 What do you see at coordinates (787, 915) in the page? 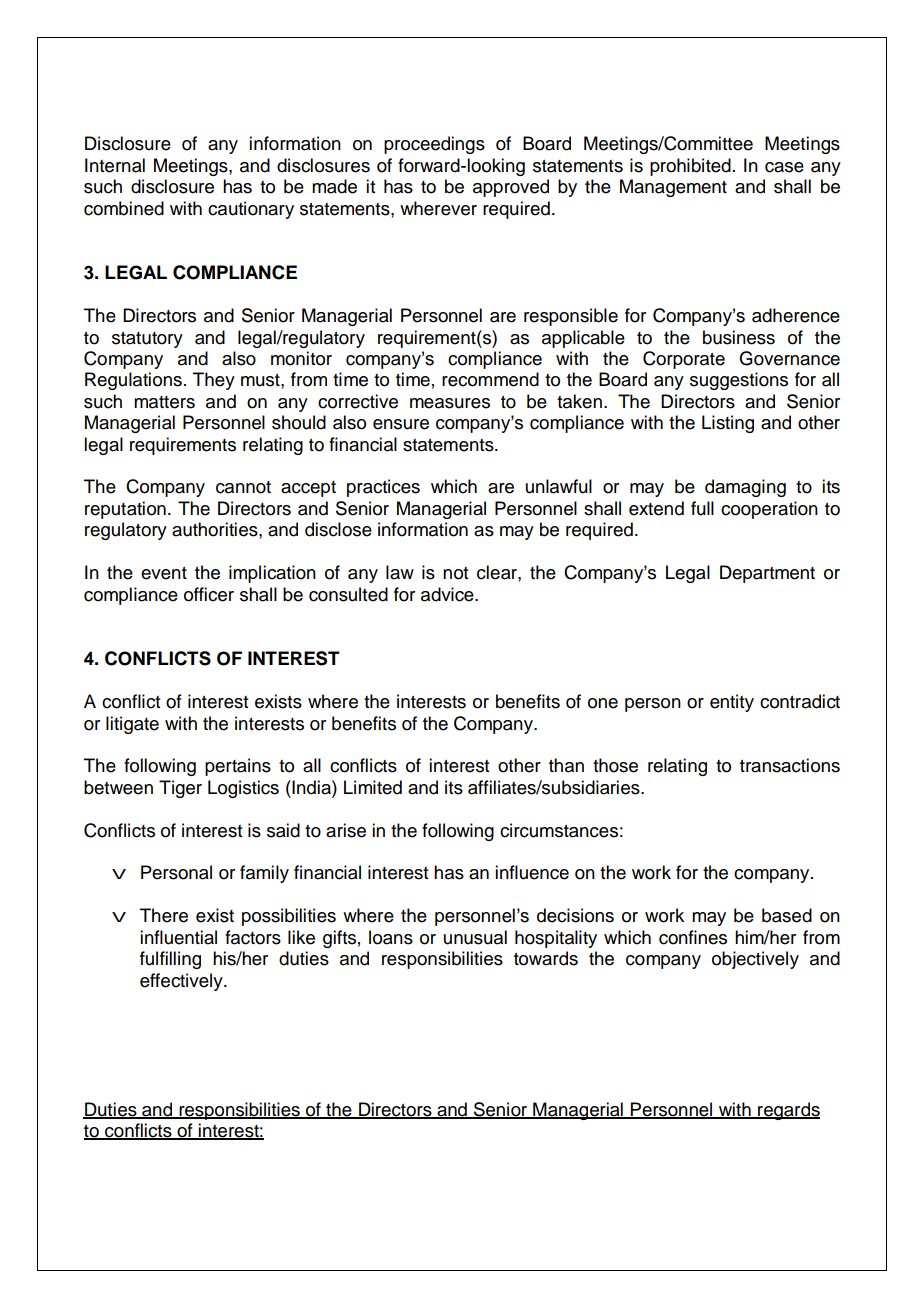
I see `based` at bounding box center [787, 915].
